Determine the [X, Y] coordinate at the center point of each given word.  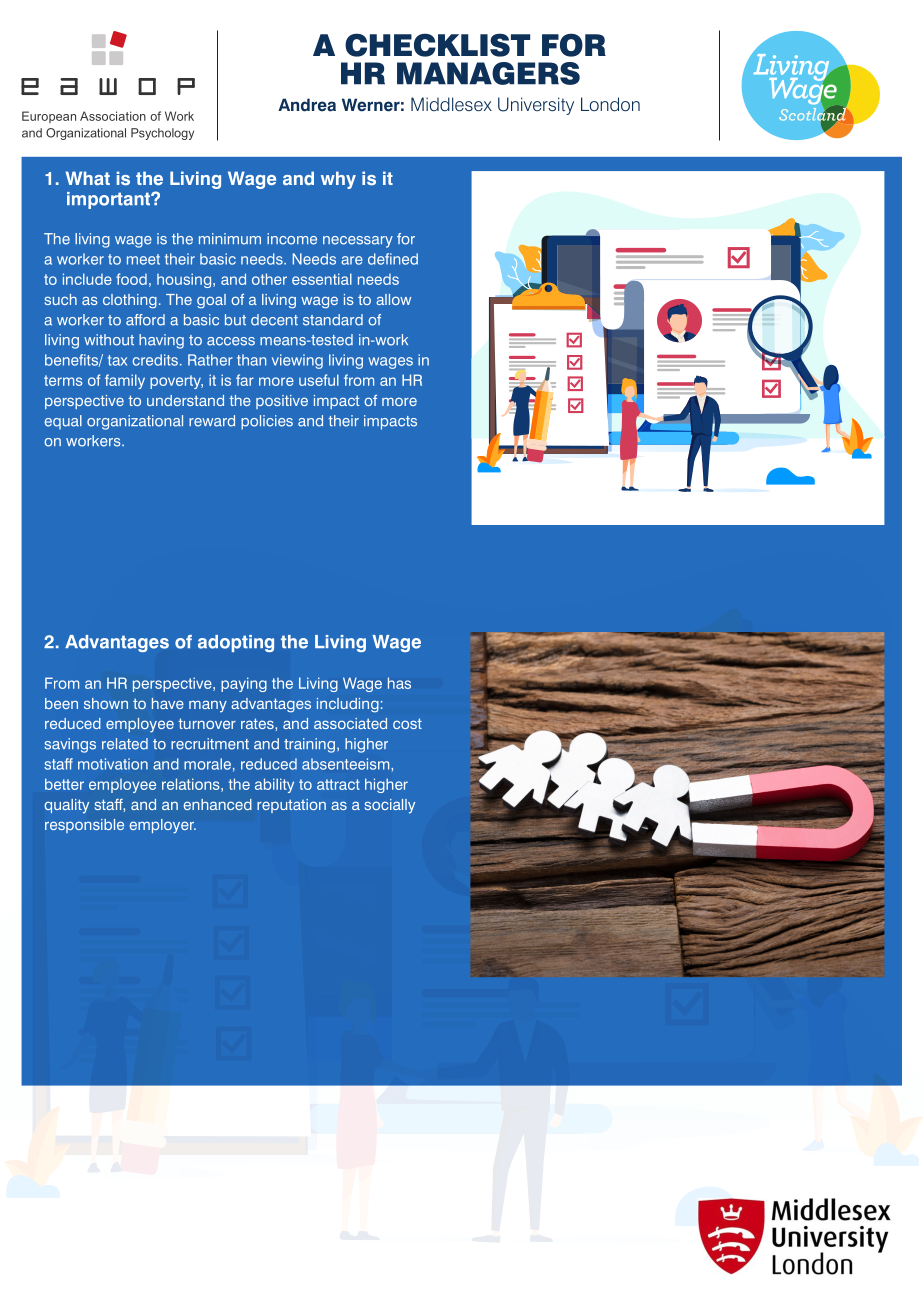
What [87, 178]
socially [390, 806]
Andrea [307, 105]
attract [338, 784]
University [536, 106]
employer [163, 826]
